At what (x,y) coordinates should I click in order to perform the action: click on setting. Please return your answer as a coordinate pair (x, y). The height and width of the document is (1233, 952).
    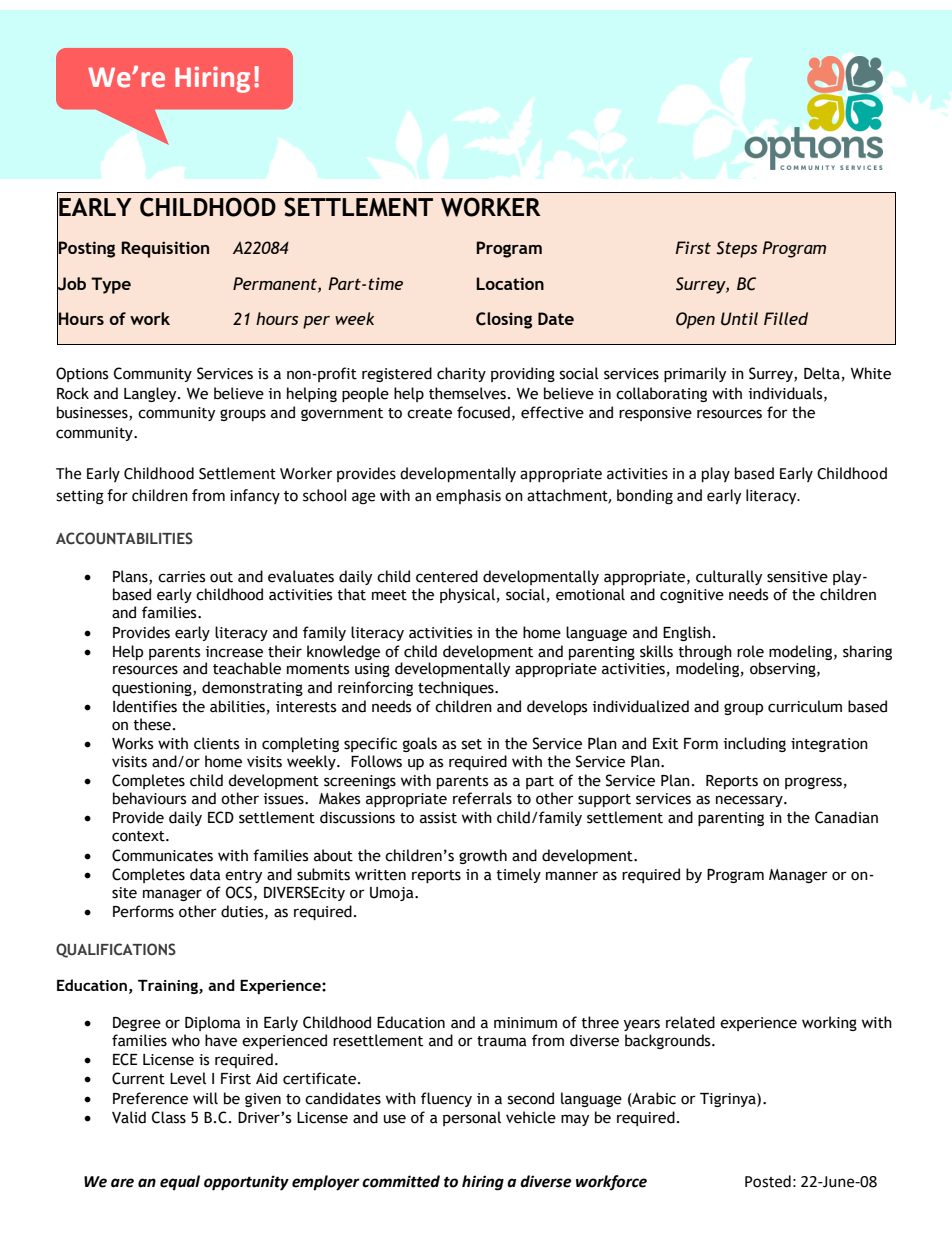
    Looking at the image, I should click on (80, 497).
